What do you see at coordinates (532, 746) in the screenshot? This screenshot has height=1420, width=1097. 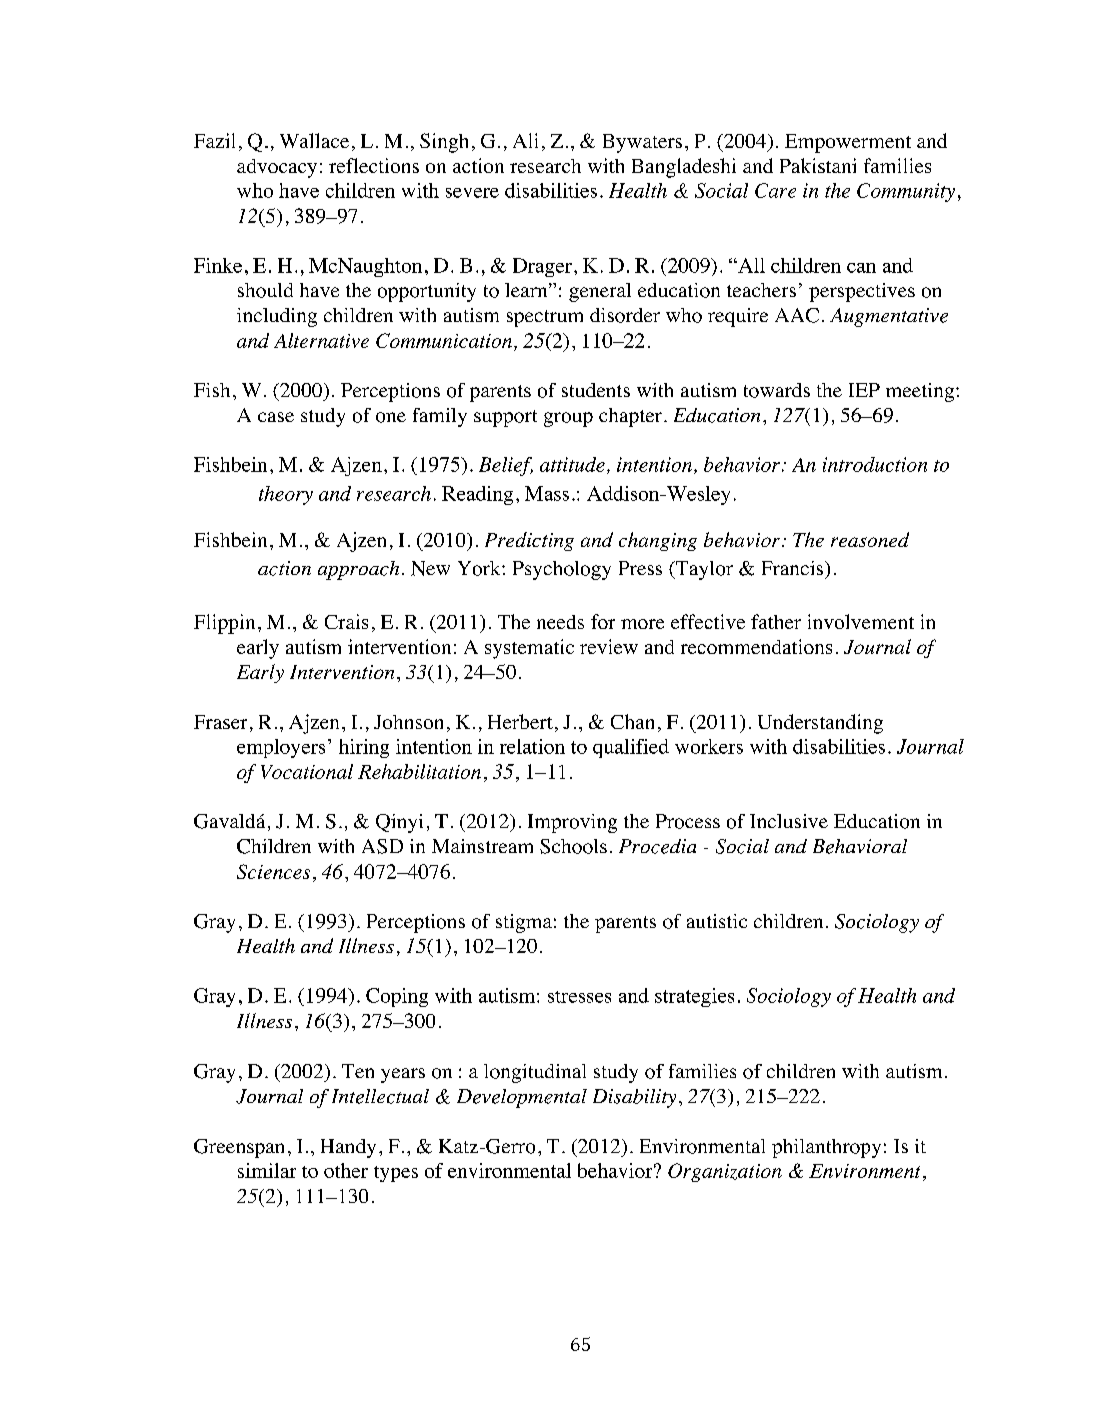 I see `relation` at bounding box center [532, 746].
